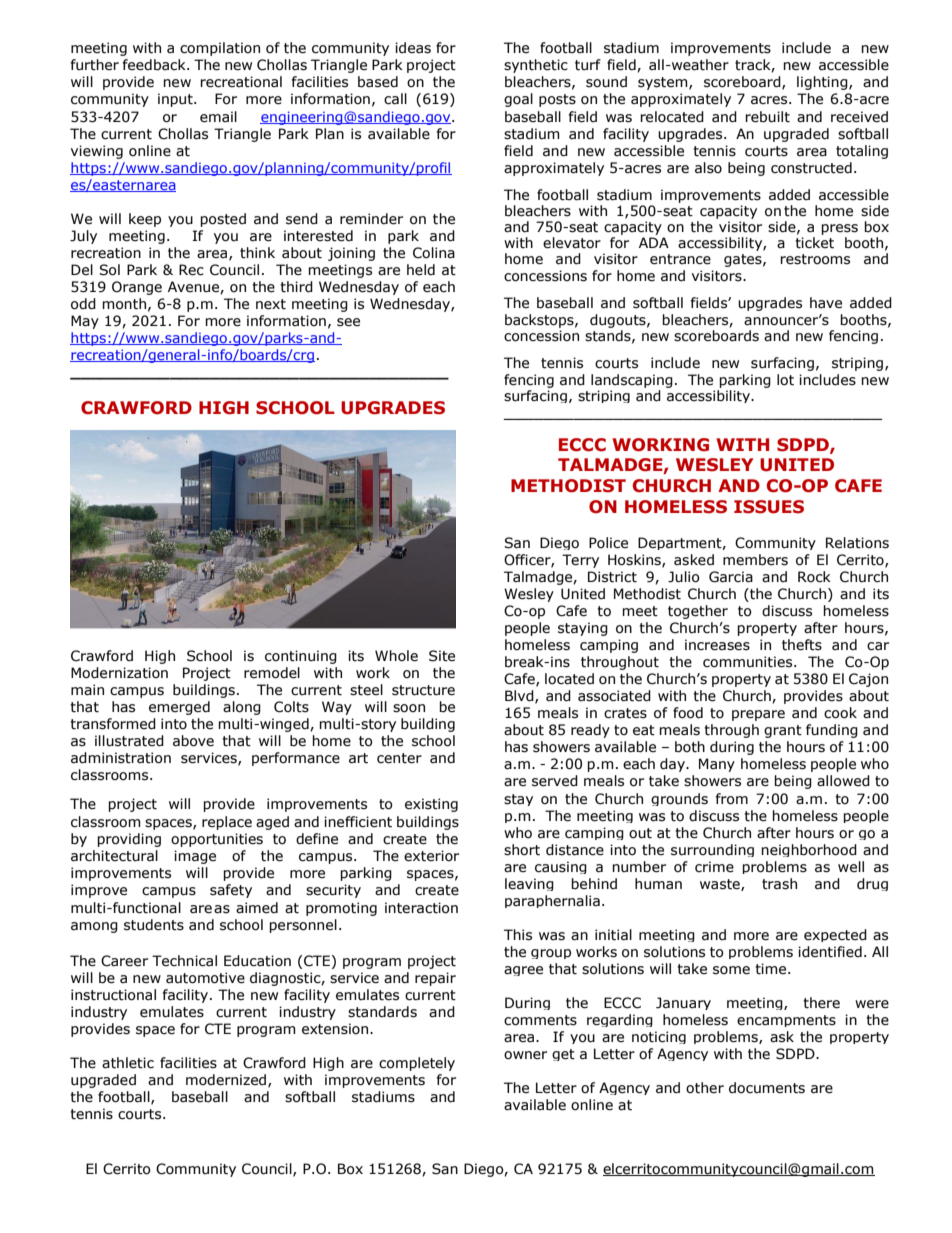  Describe the element at coordinates (767, 117) in the screenshot. I see `rebuilt` at that location.
